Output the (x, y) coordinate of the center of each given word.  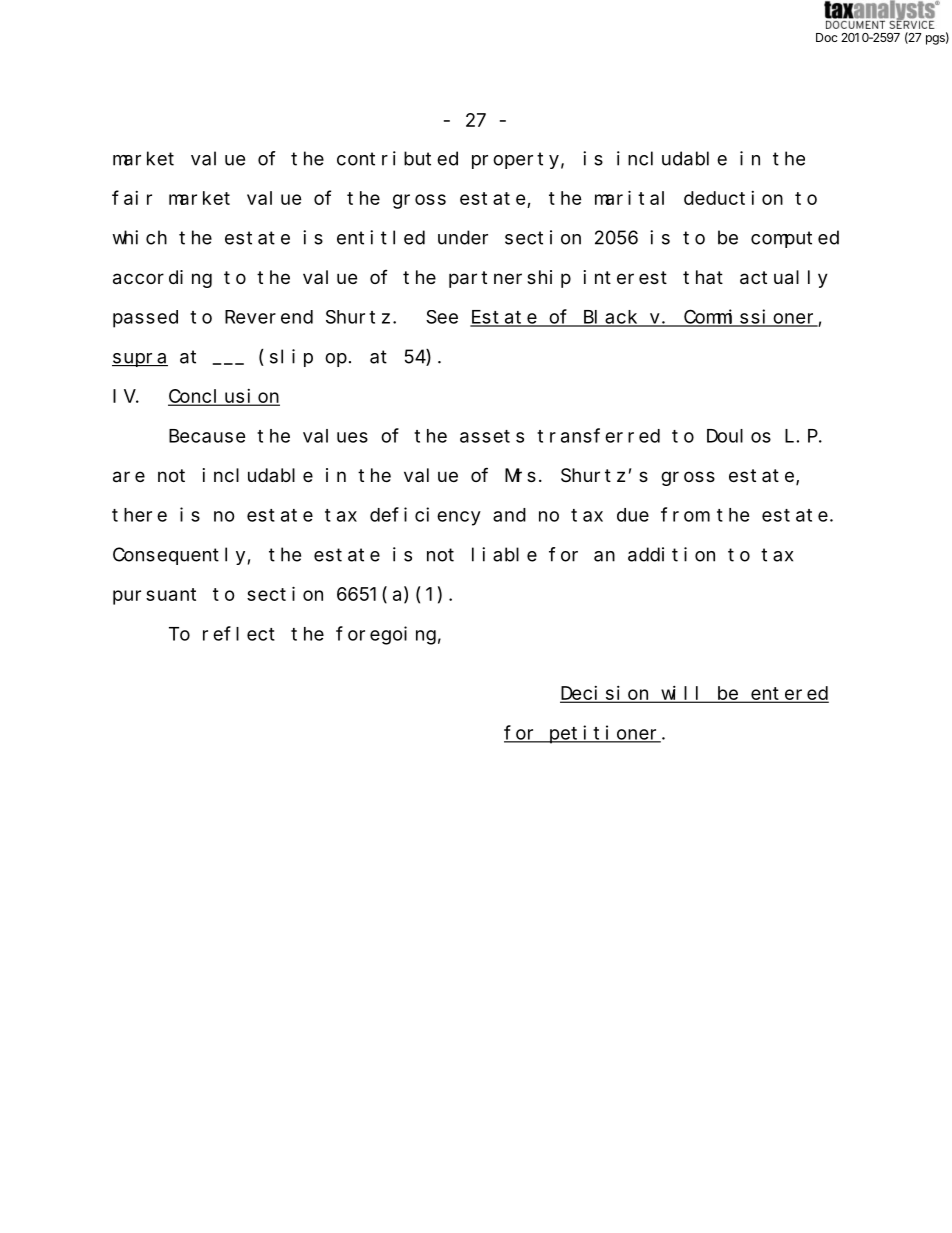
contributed (397, 158)
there (139, 515)
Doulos (739, 436)
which (139, 237)
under (463, 237)
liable (504, 554)
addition (671, 554)
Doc (827, 37)
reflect (239, 633)
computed (795, 239)
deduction (733, 198)
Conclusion (224, 397)
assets (492, 436)
